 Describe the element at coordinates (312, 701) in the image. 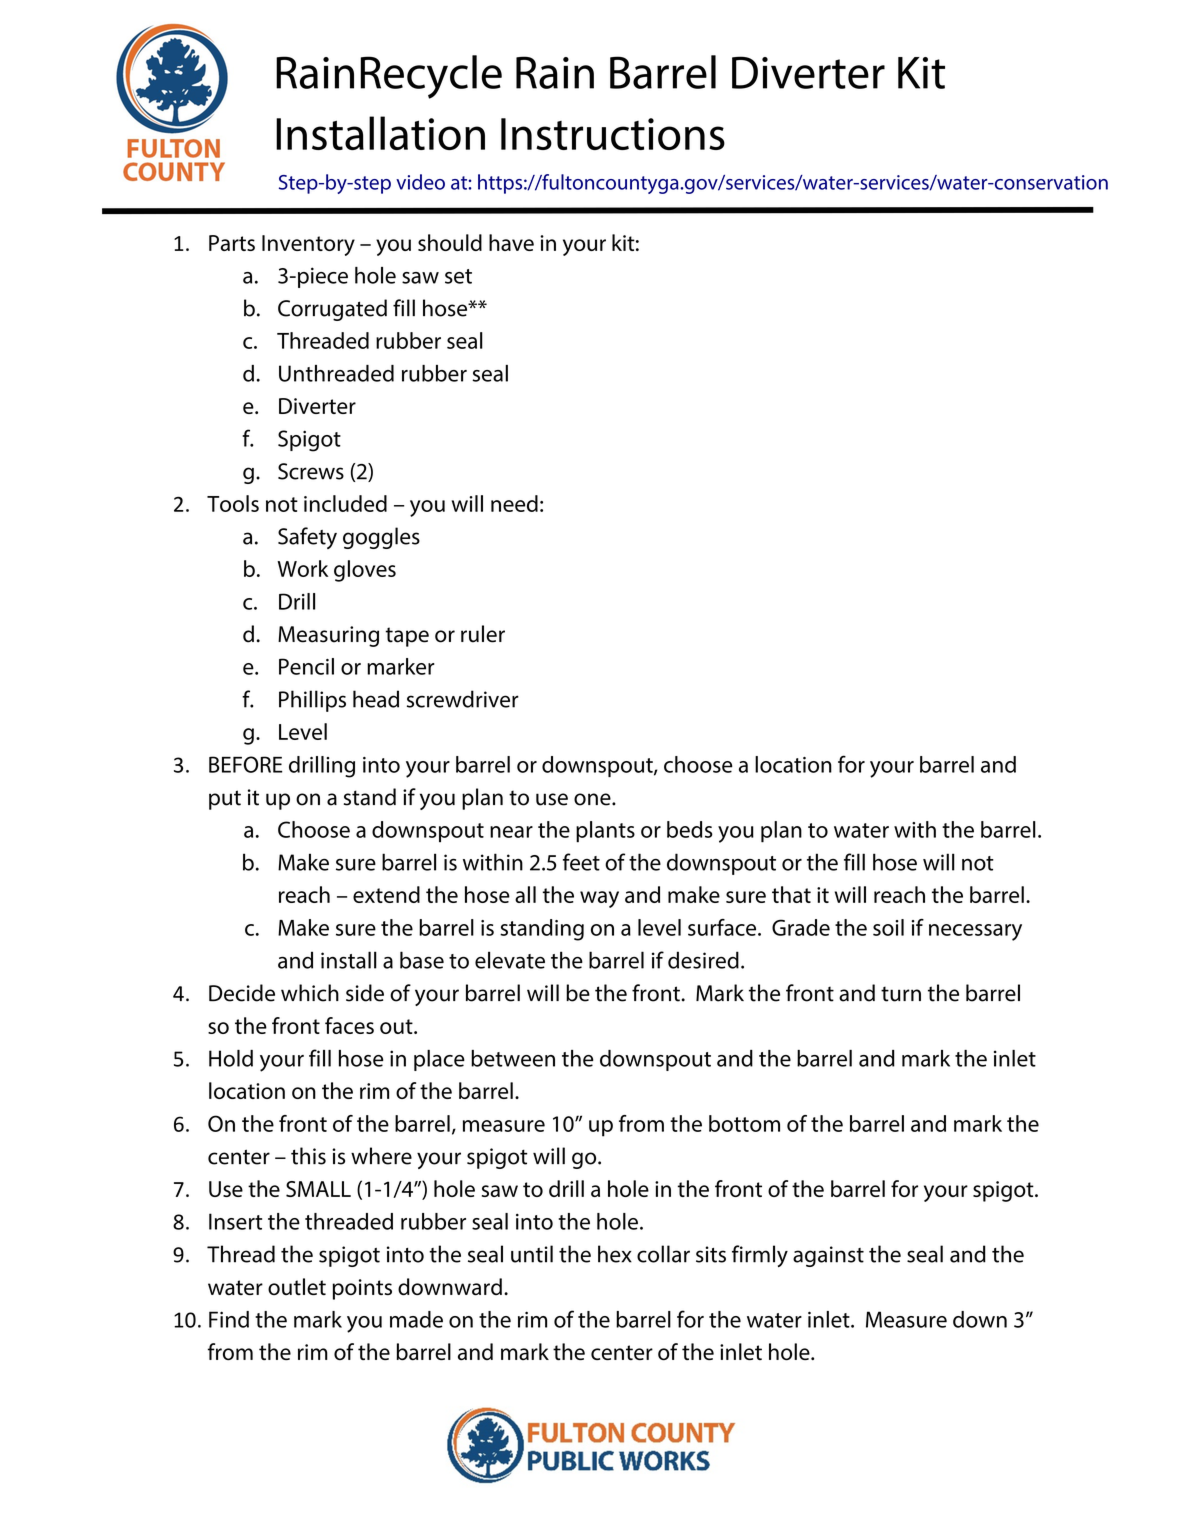

I see `Phillips` at that location.
